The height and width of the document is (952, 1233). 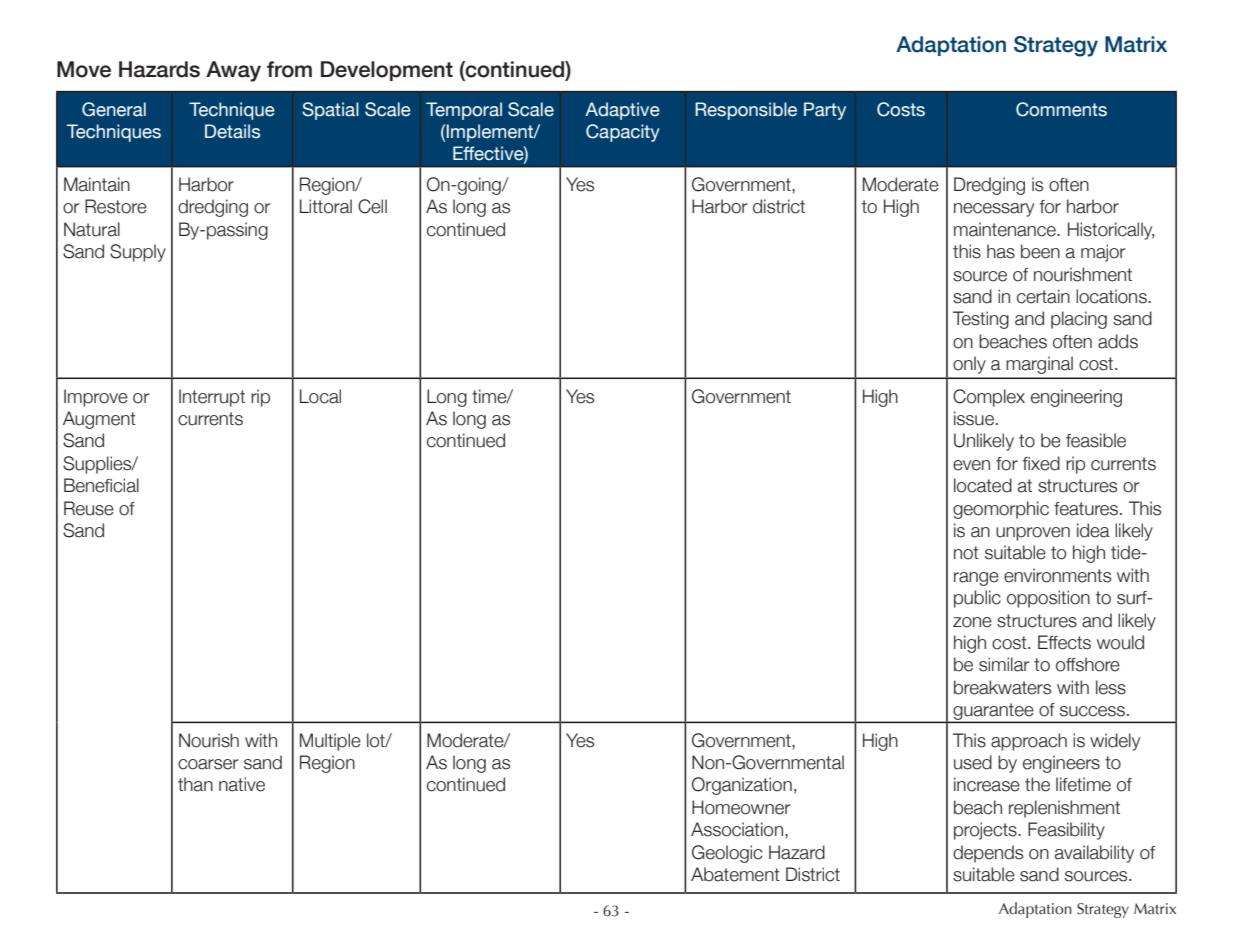 What do you see at coordinates (89, 508) in the document?
I see `Reuse` at bounding box center [89, 508].
